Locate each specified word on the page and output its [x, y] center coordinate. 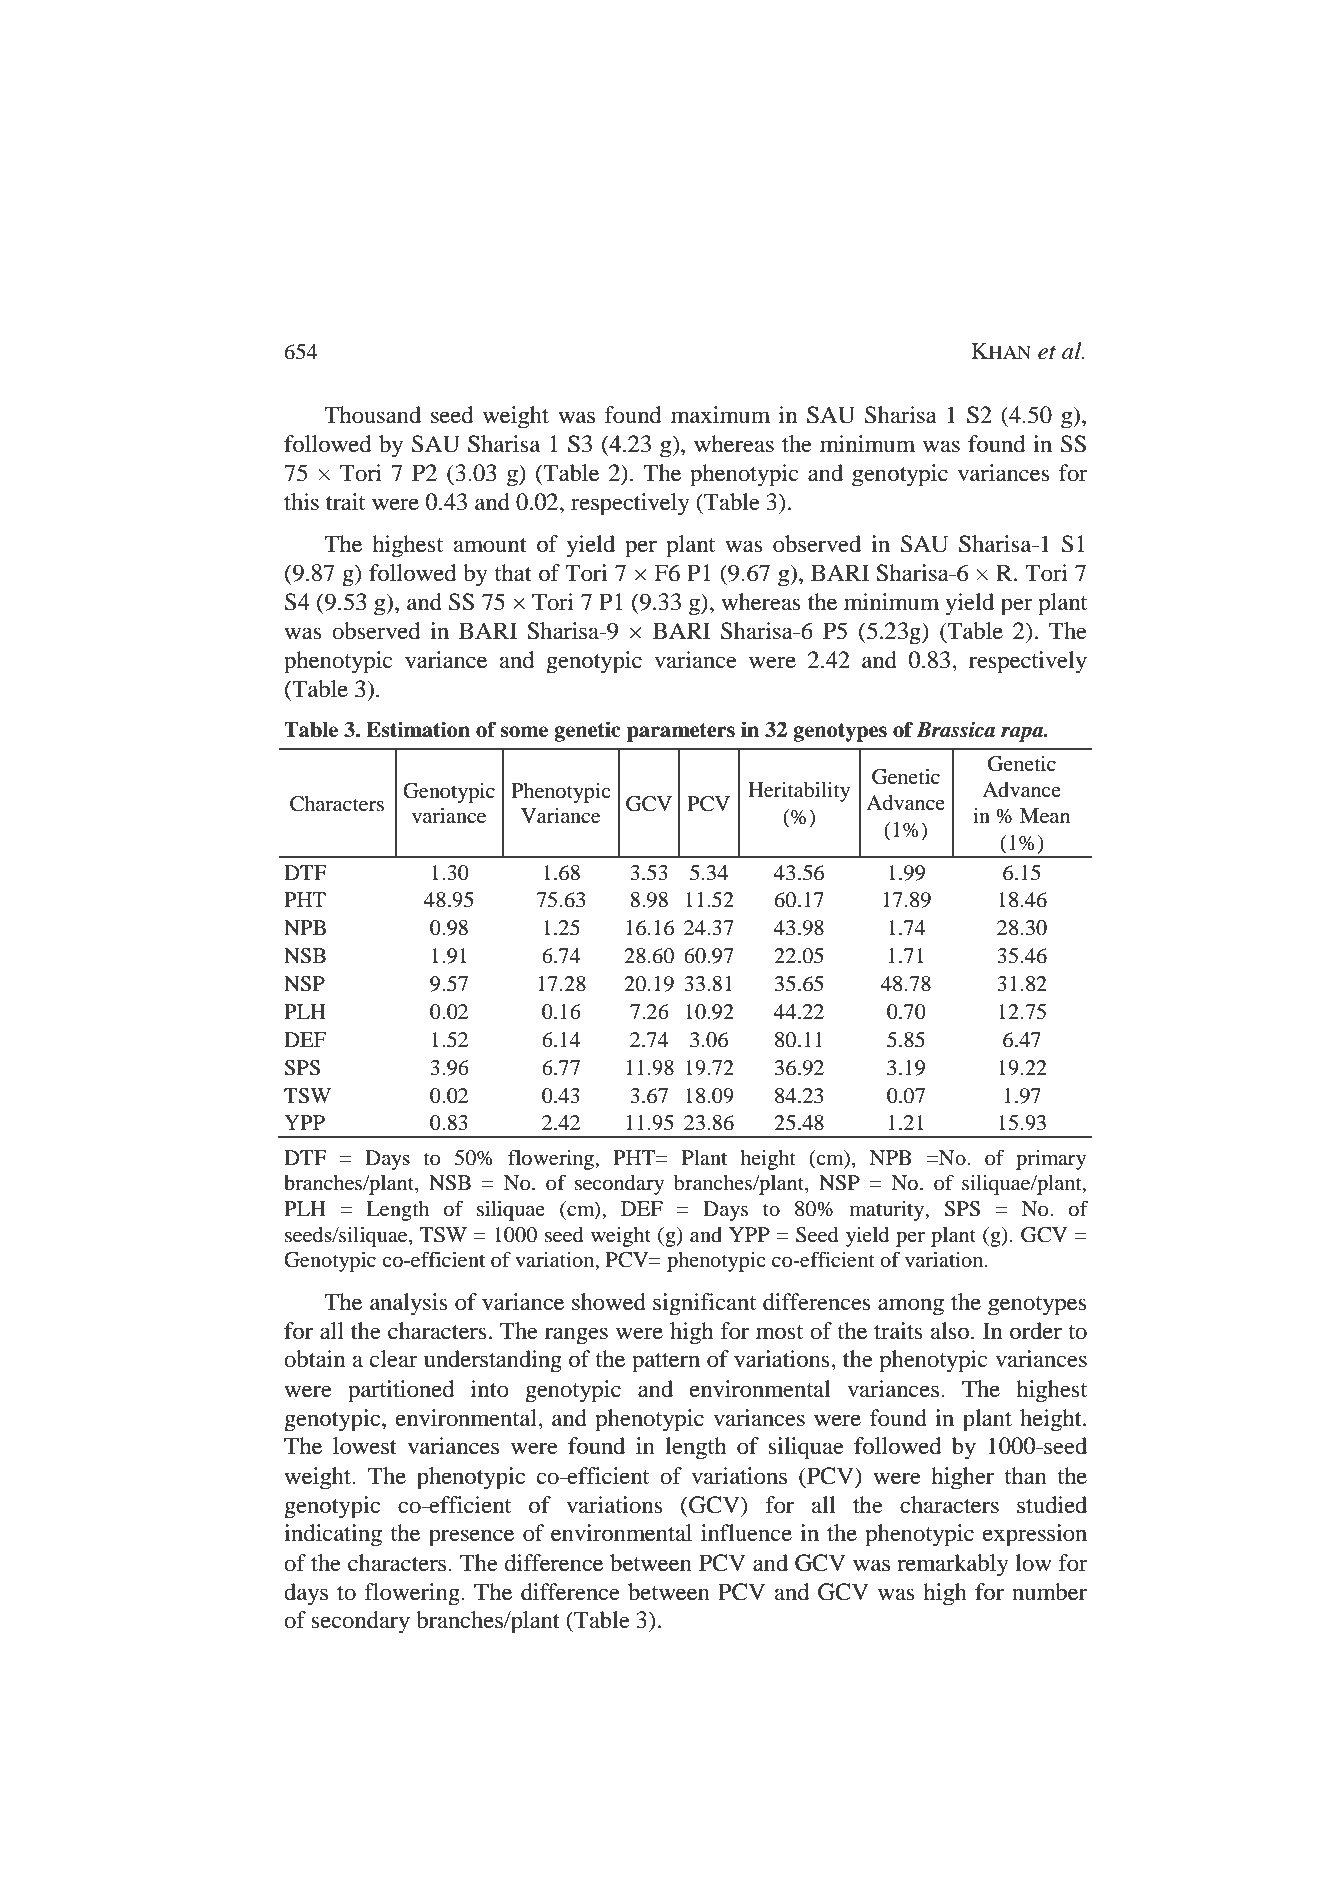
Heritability [799, 792]
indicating [333, 1535]
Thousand [372, 415]
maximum [720, 415]
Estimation [418, 729]
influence [746, 1533]
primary [1051, 1160]
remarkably [953, 1565]
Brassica [955, 730]
